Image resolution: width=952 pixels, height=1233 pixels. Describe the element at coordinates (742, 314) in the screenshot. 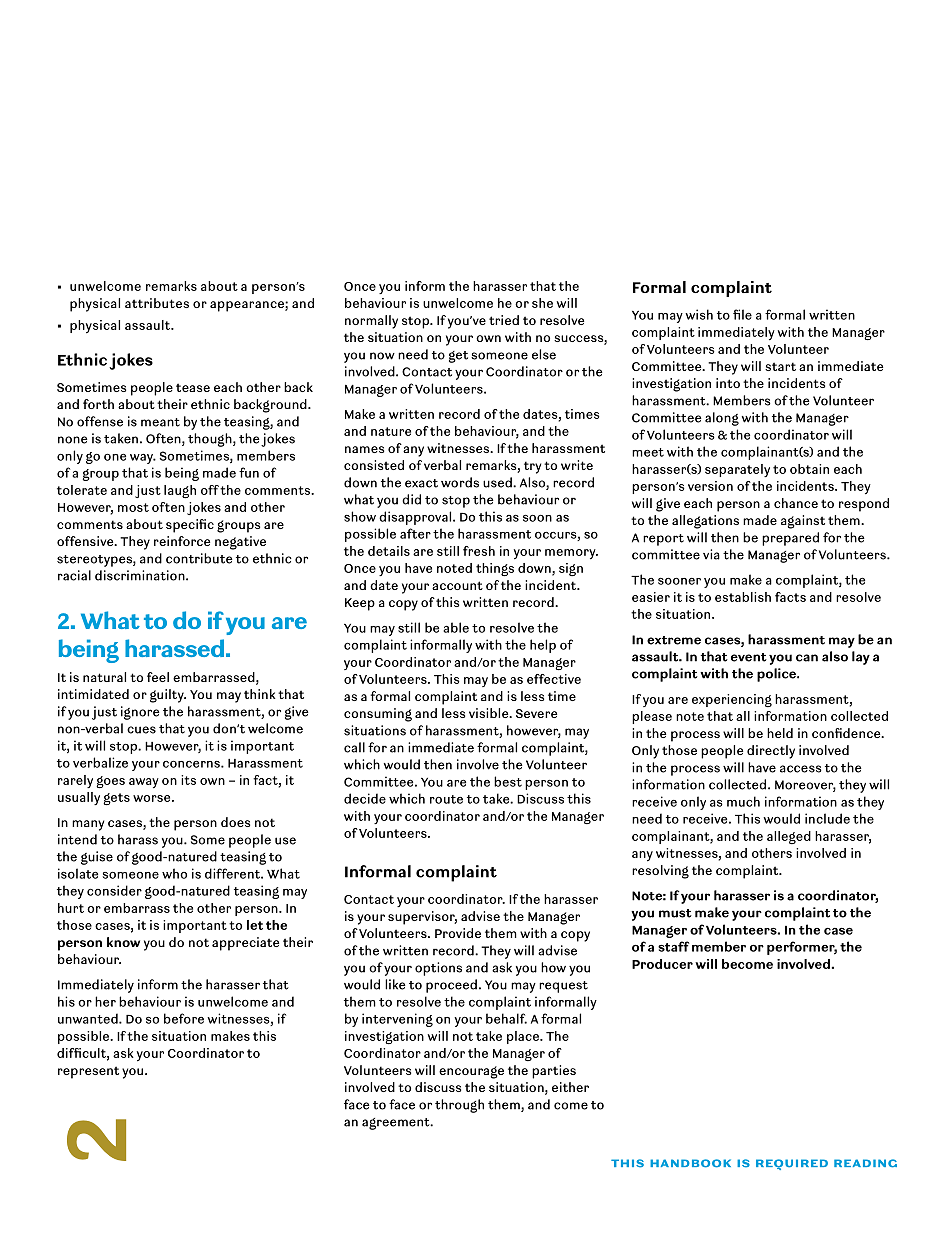

I see `file` at that location.
